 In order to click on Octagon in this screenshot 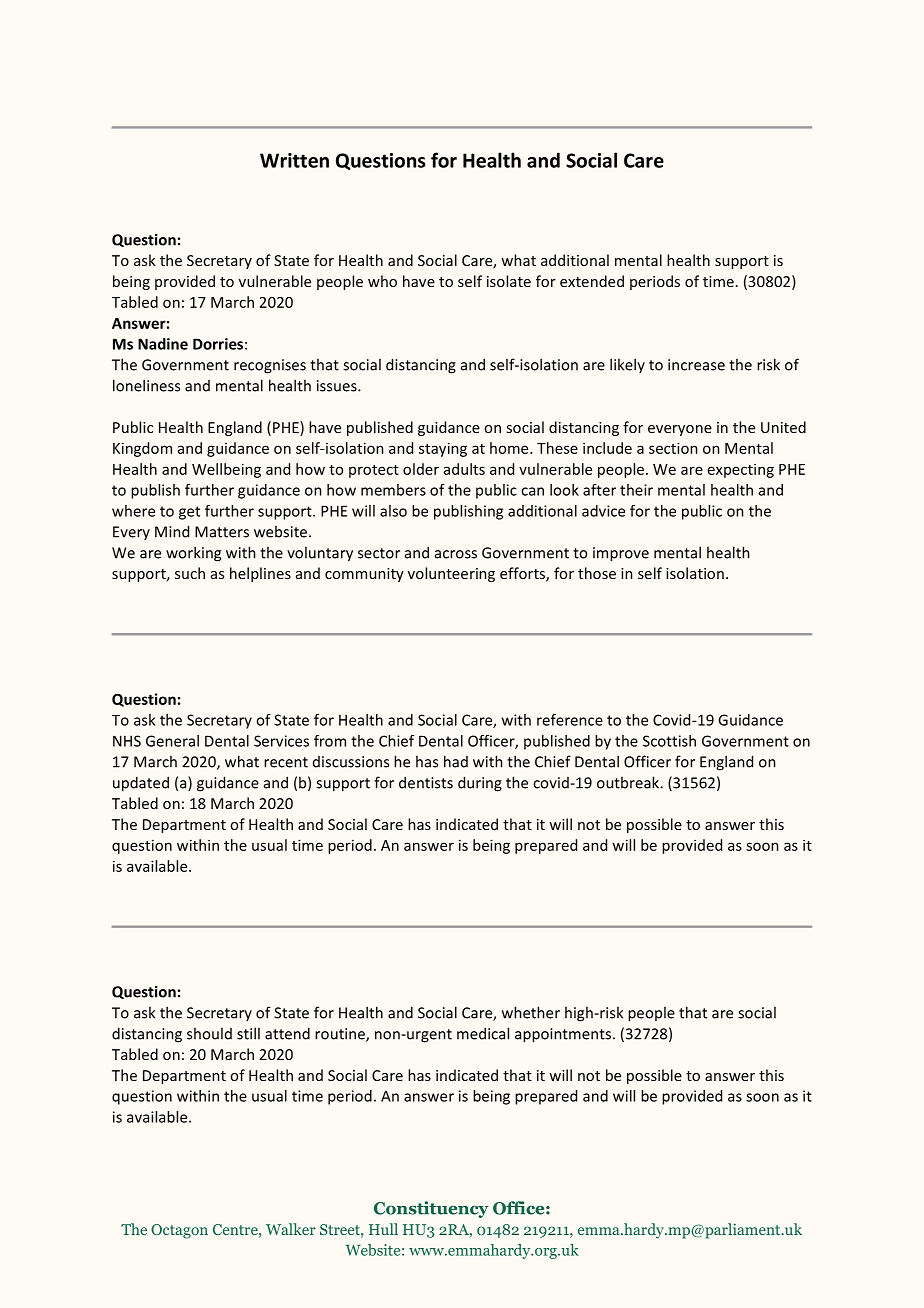, I will do `click(179, 1231)`.
